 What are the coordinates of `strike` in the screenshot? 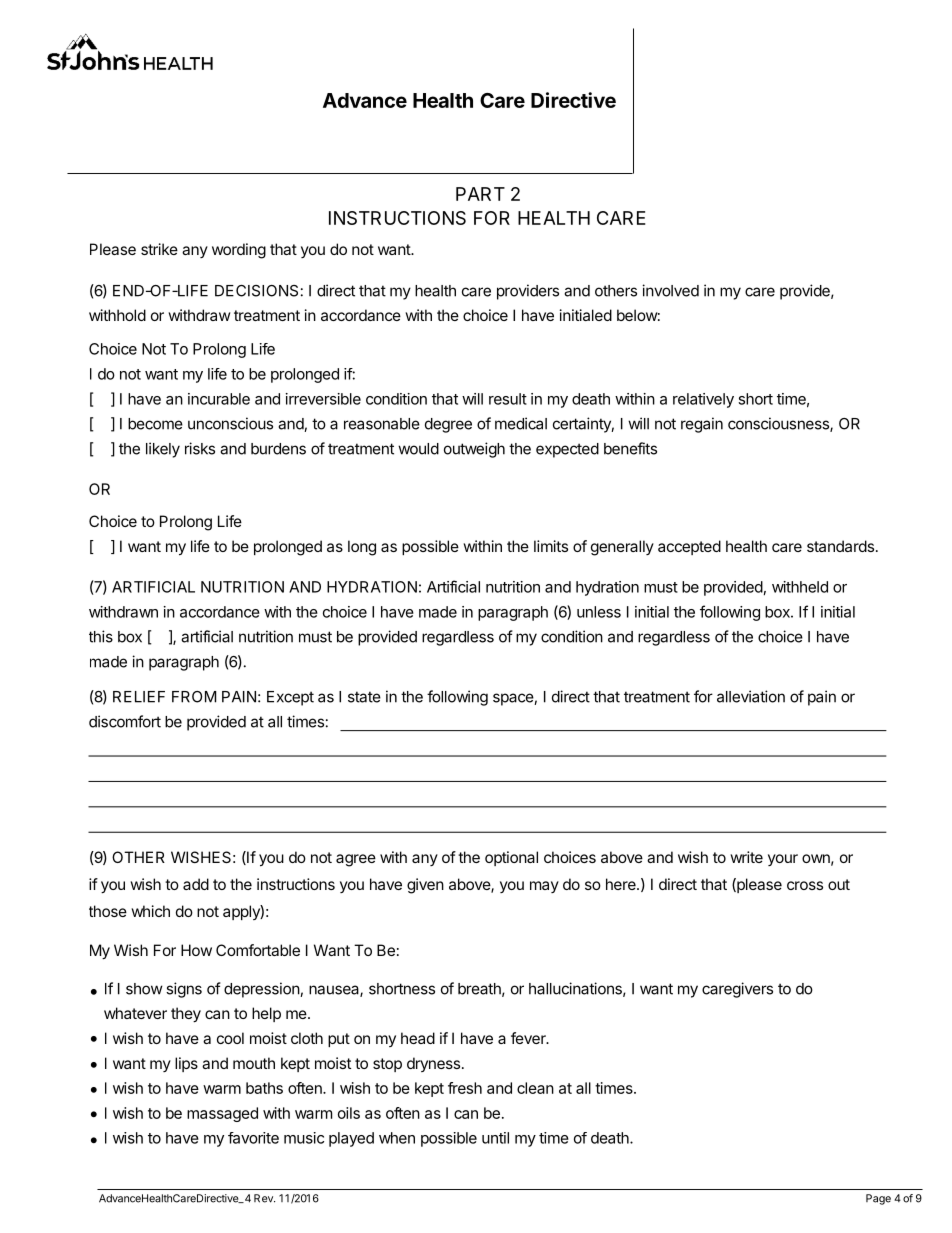 It's located at (159, 249).
